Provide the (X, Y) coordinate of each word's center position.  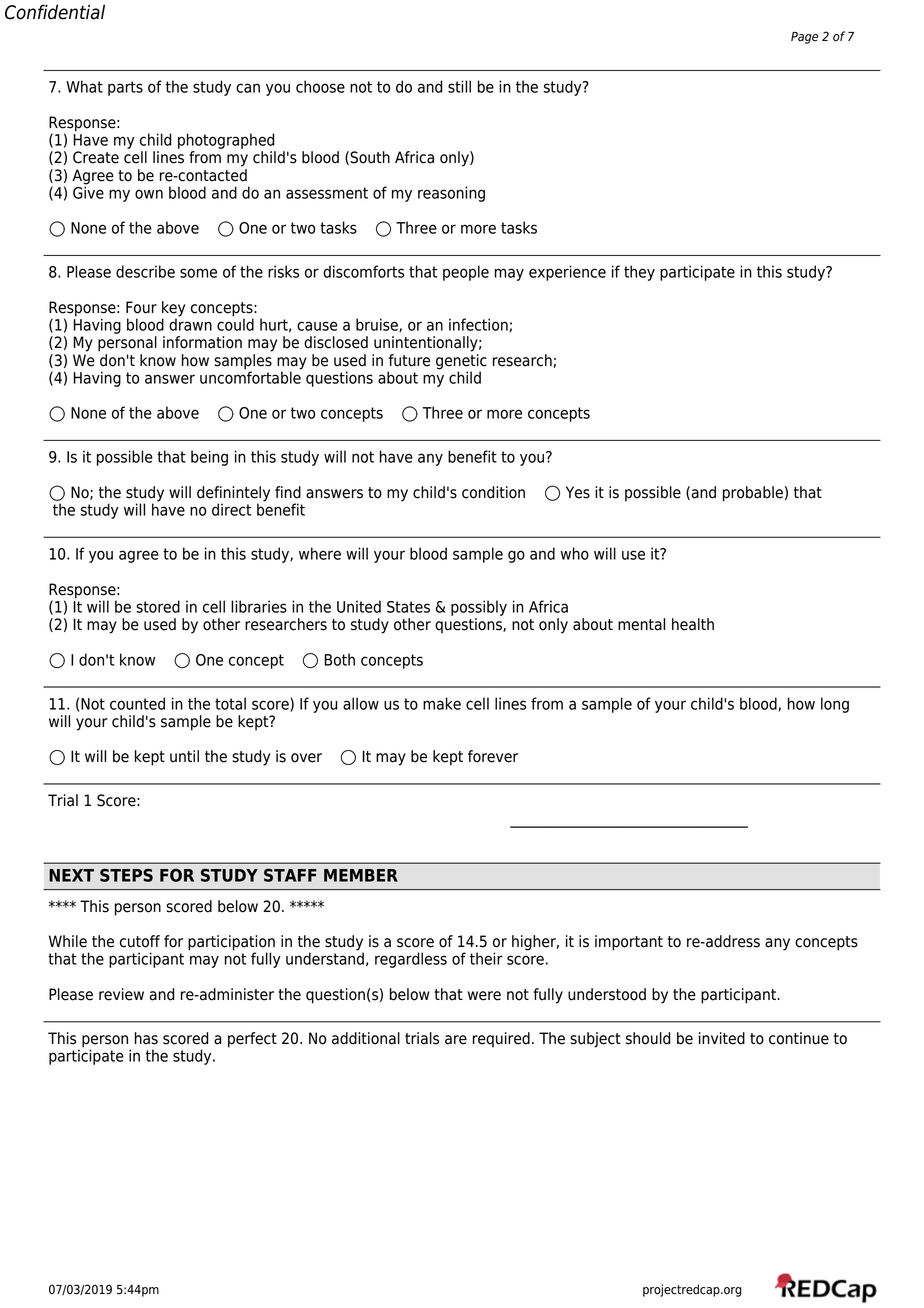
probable (753, 494)
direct (232, 509)
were (484, 996)
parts (125, 88)
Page (804, 38)
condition (493, 492)
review (121, 994)
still (459, 86)
